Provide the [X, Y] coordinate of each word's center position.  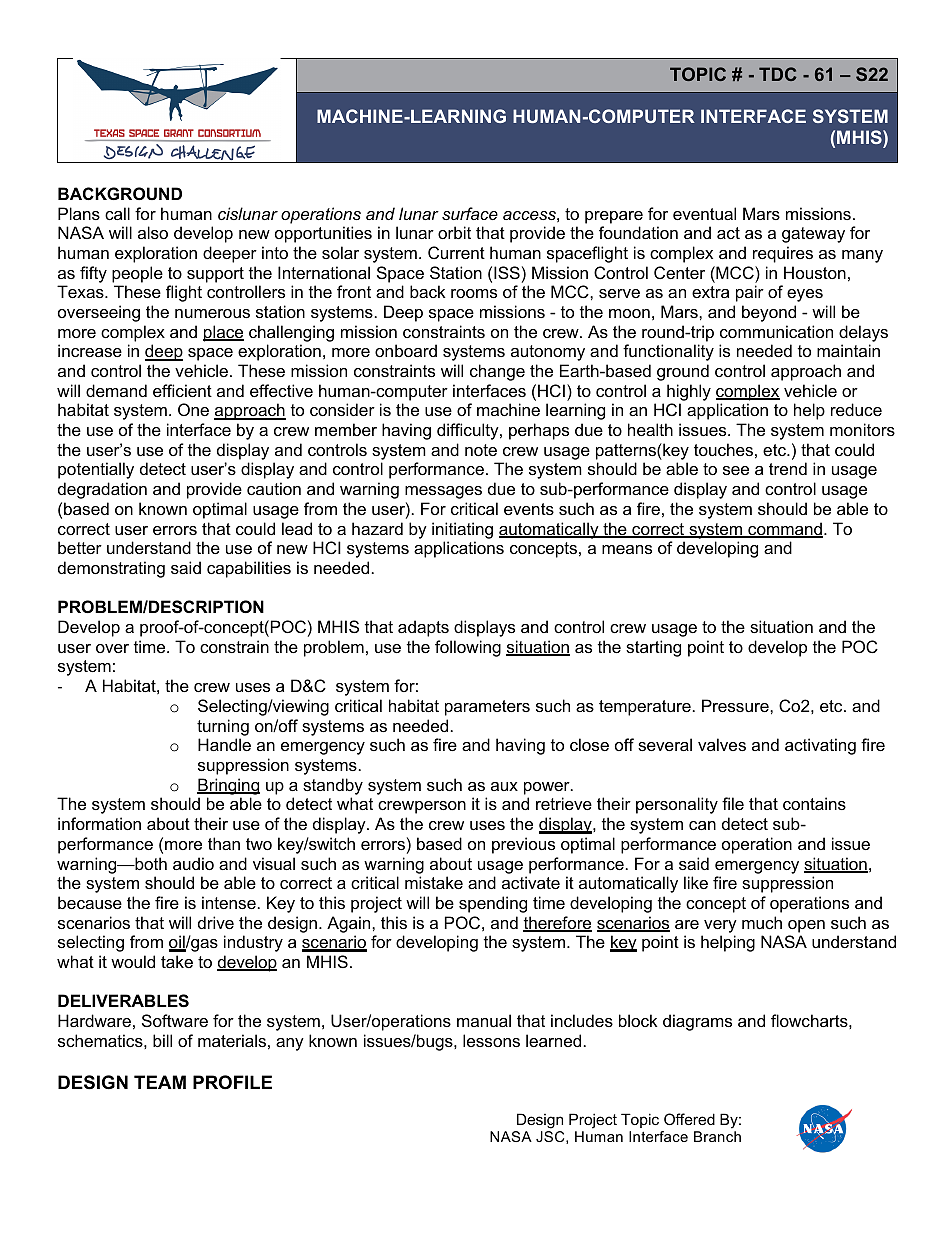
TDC [778, 74]
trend [788, 468]
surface [470, 213]
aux [504, 786]
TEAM [160, 1082]
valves [722, 744]
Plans [79, 213]
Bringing [228, 786]
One [193, 409]
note [481, 450]
